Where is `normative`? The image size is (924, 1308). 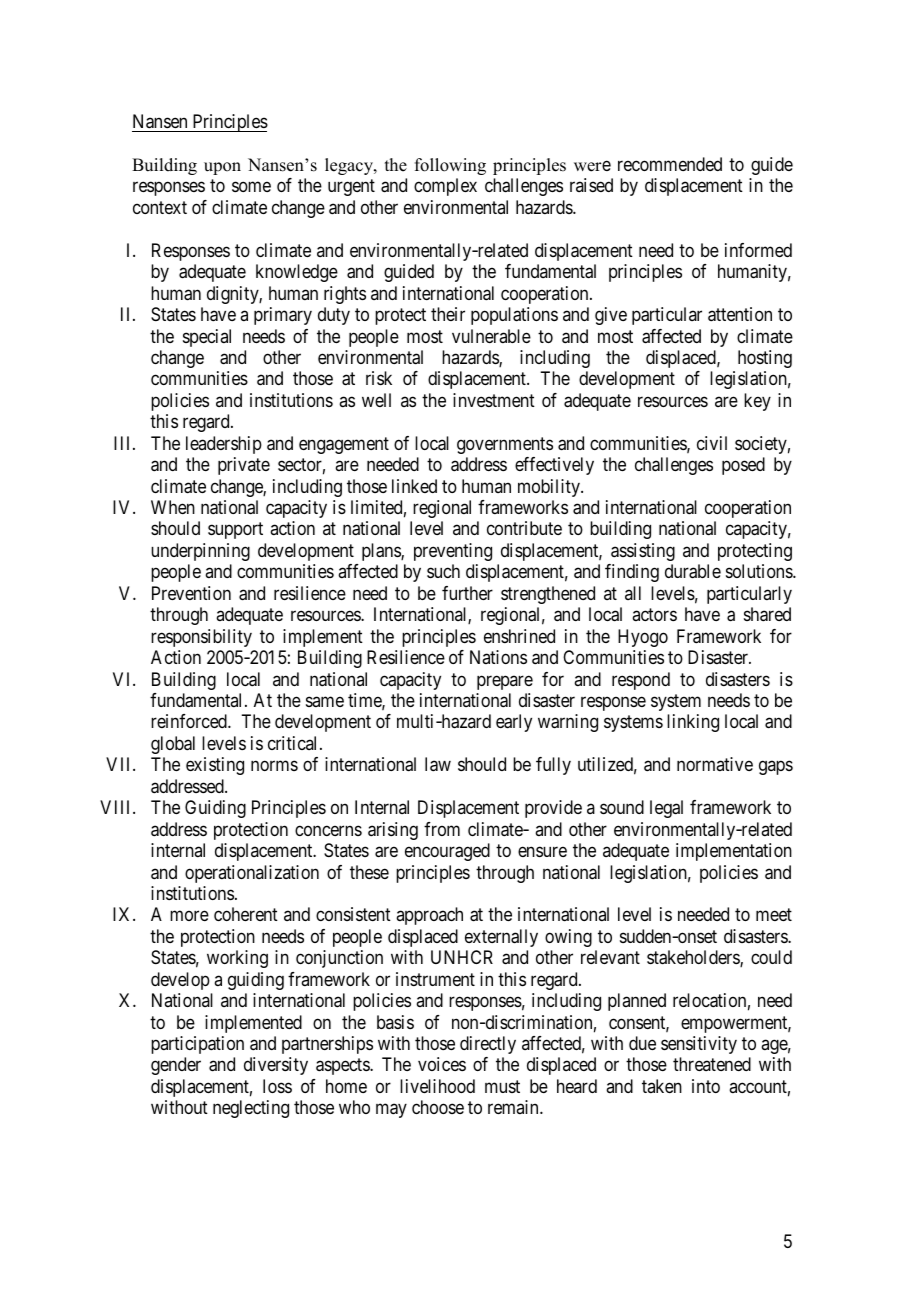 normative is located at coordinates (715, 764).
